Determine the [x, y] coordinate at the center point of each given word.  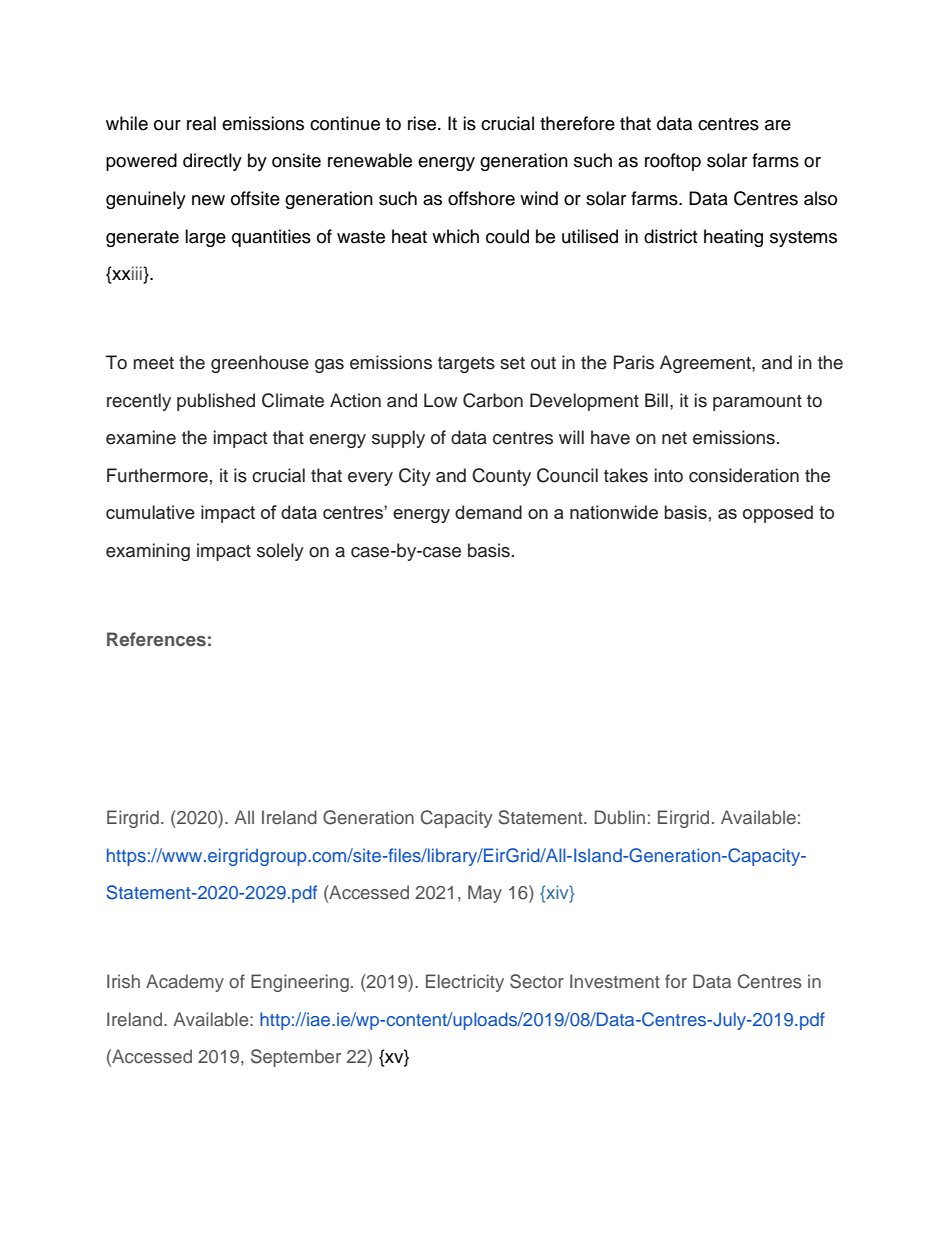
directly [212, 162]
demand [488, 512]
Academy [185, 983]
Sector [537, 981]
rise [422, 123]
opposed [778, 514]
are [778, 125]
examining [148, 552]
